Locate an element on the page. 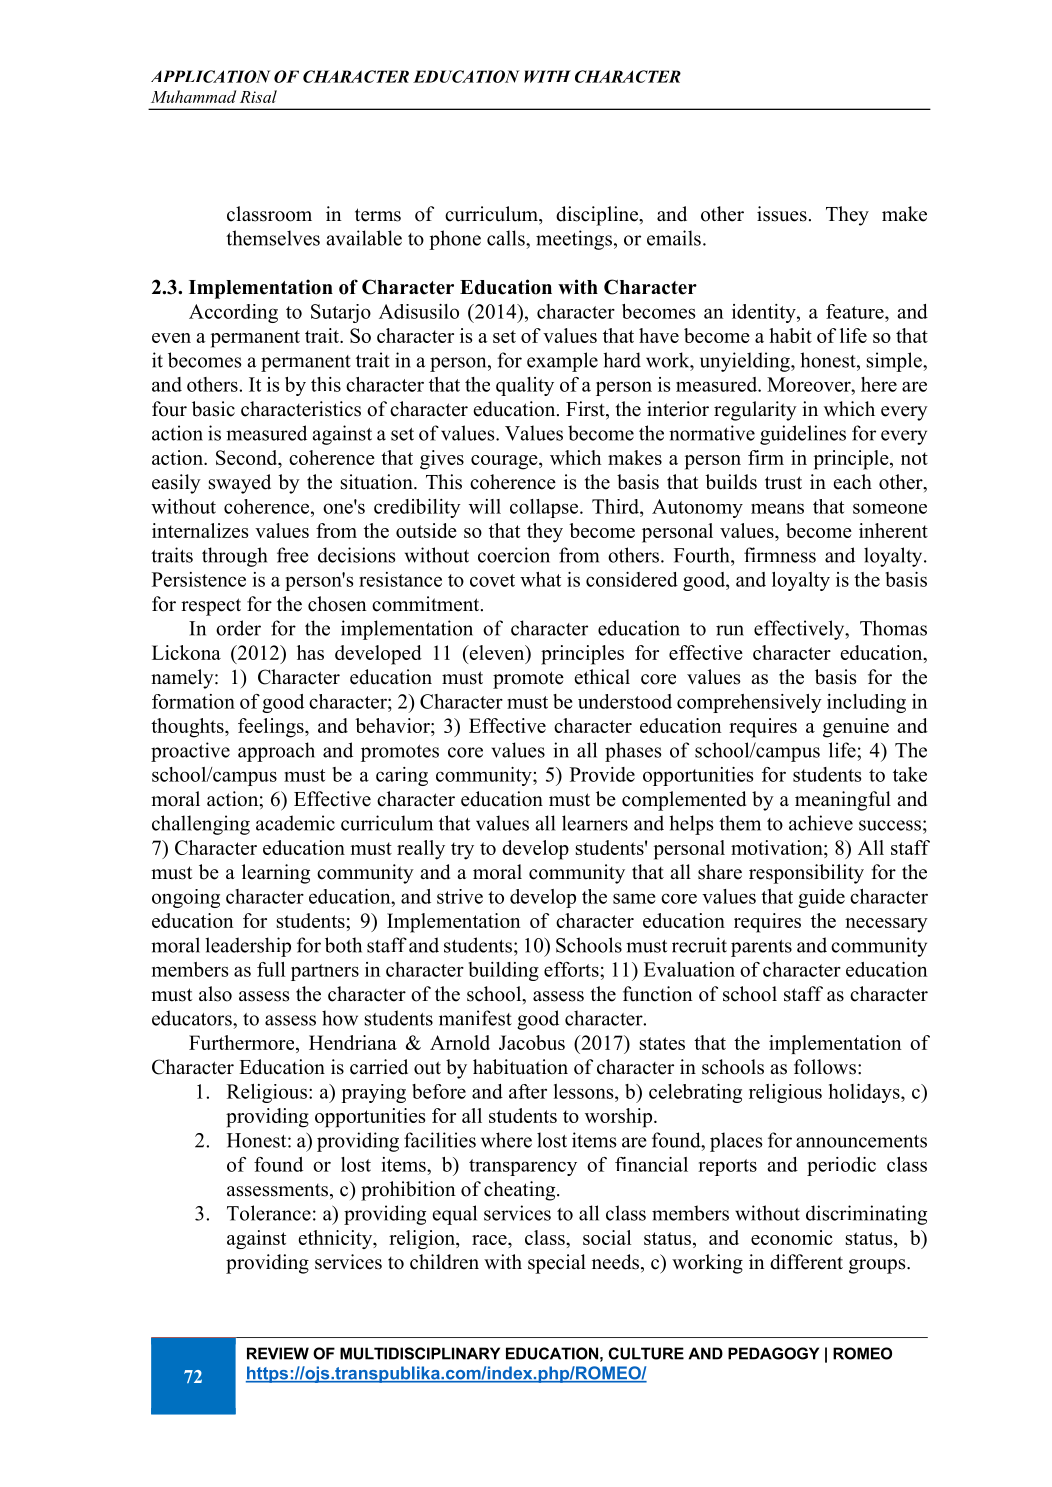 The width and height of the document is (1052, 1487). special is located at coordinates (557, 1264).
